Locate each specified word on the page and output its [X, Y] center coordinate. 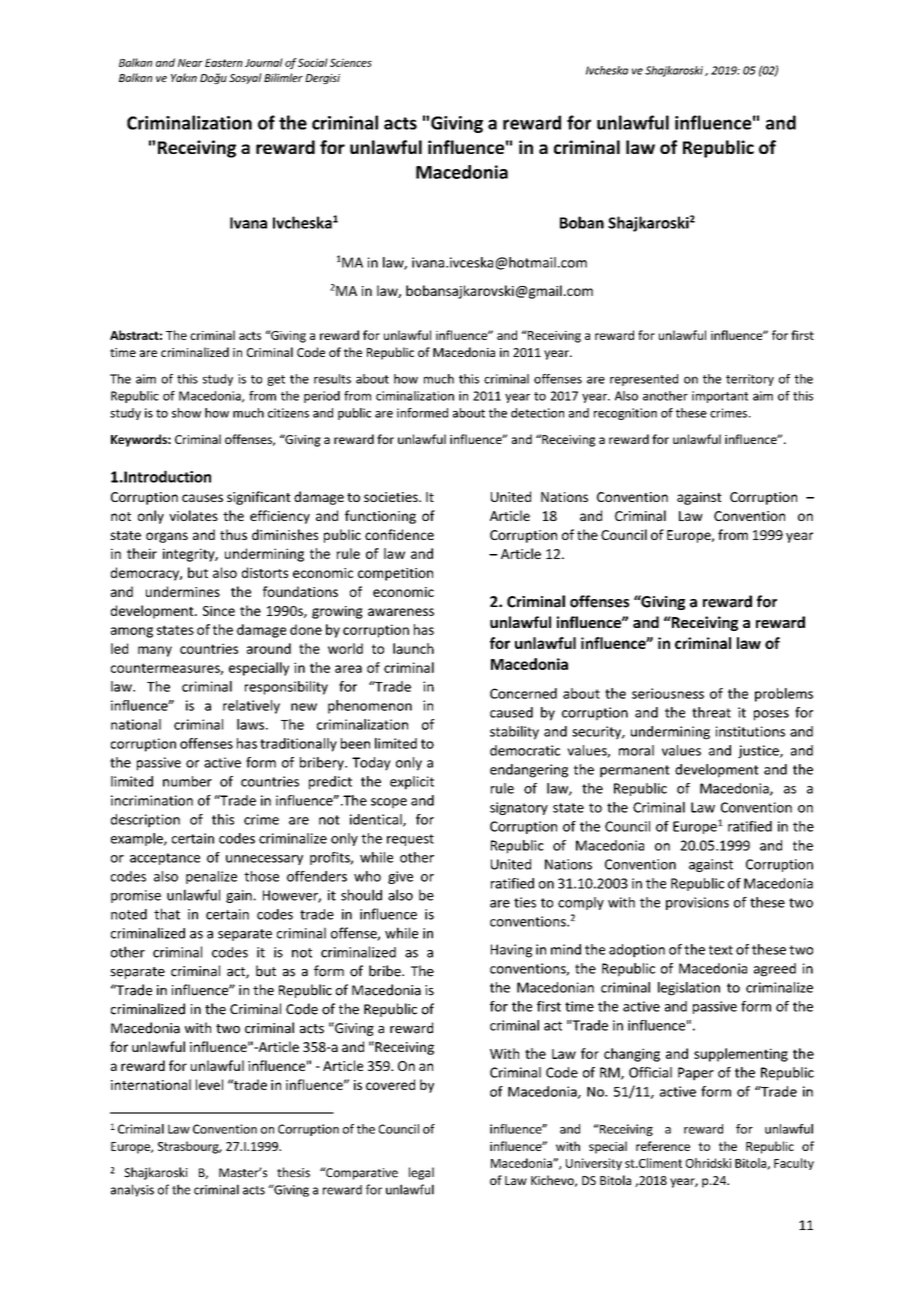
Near [190, 63]
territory [750, 380]
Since [219, 611]
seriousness [668, 693]
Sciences [351, 62]
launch [413, 648]
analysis [132, 1190]
